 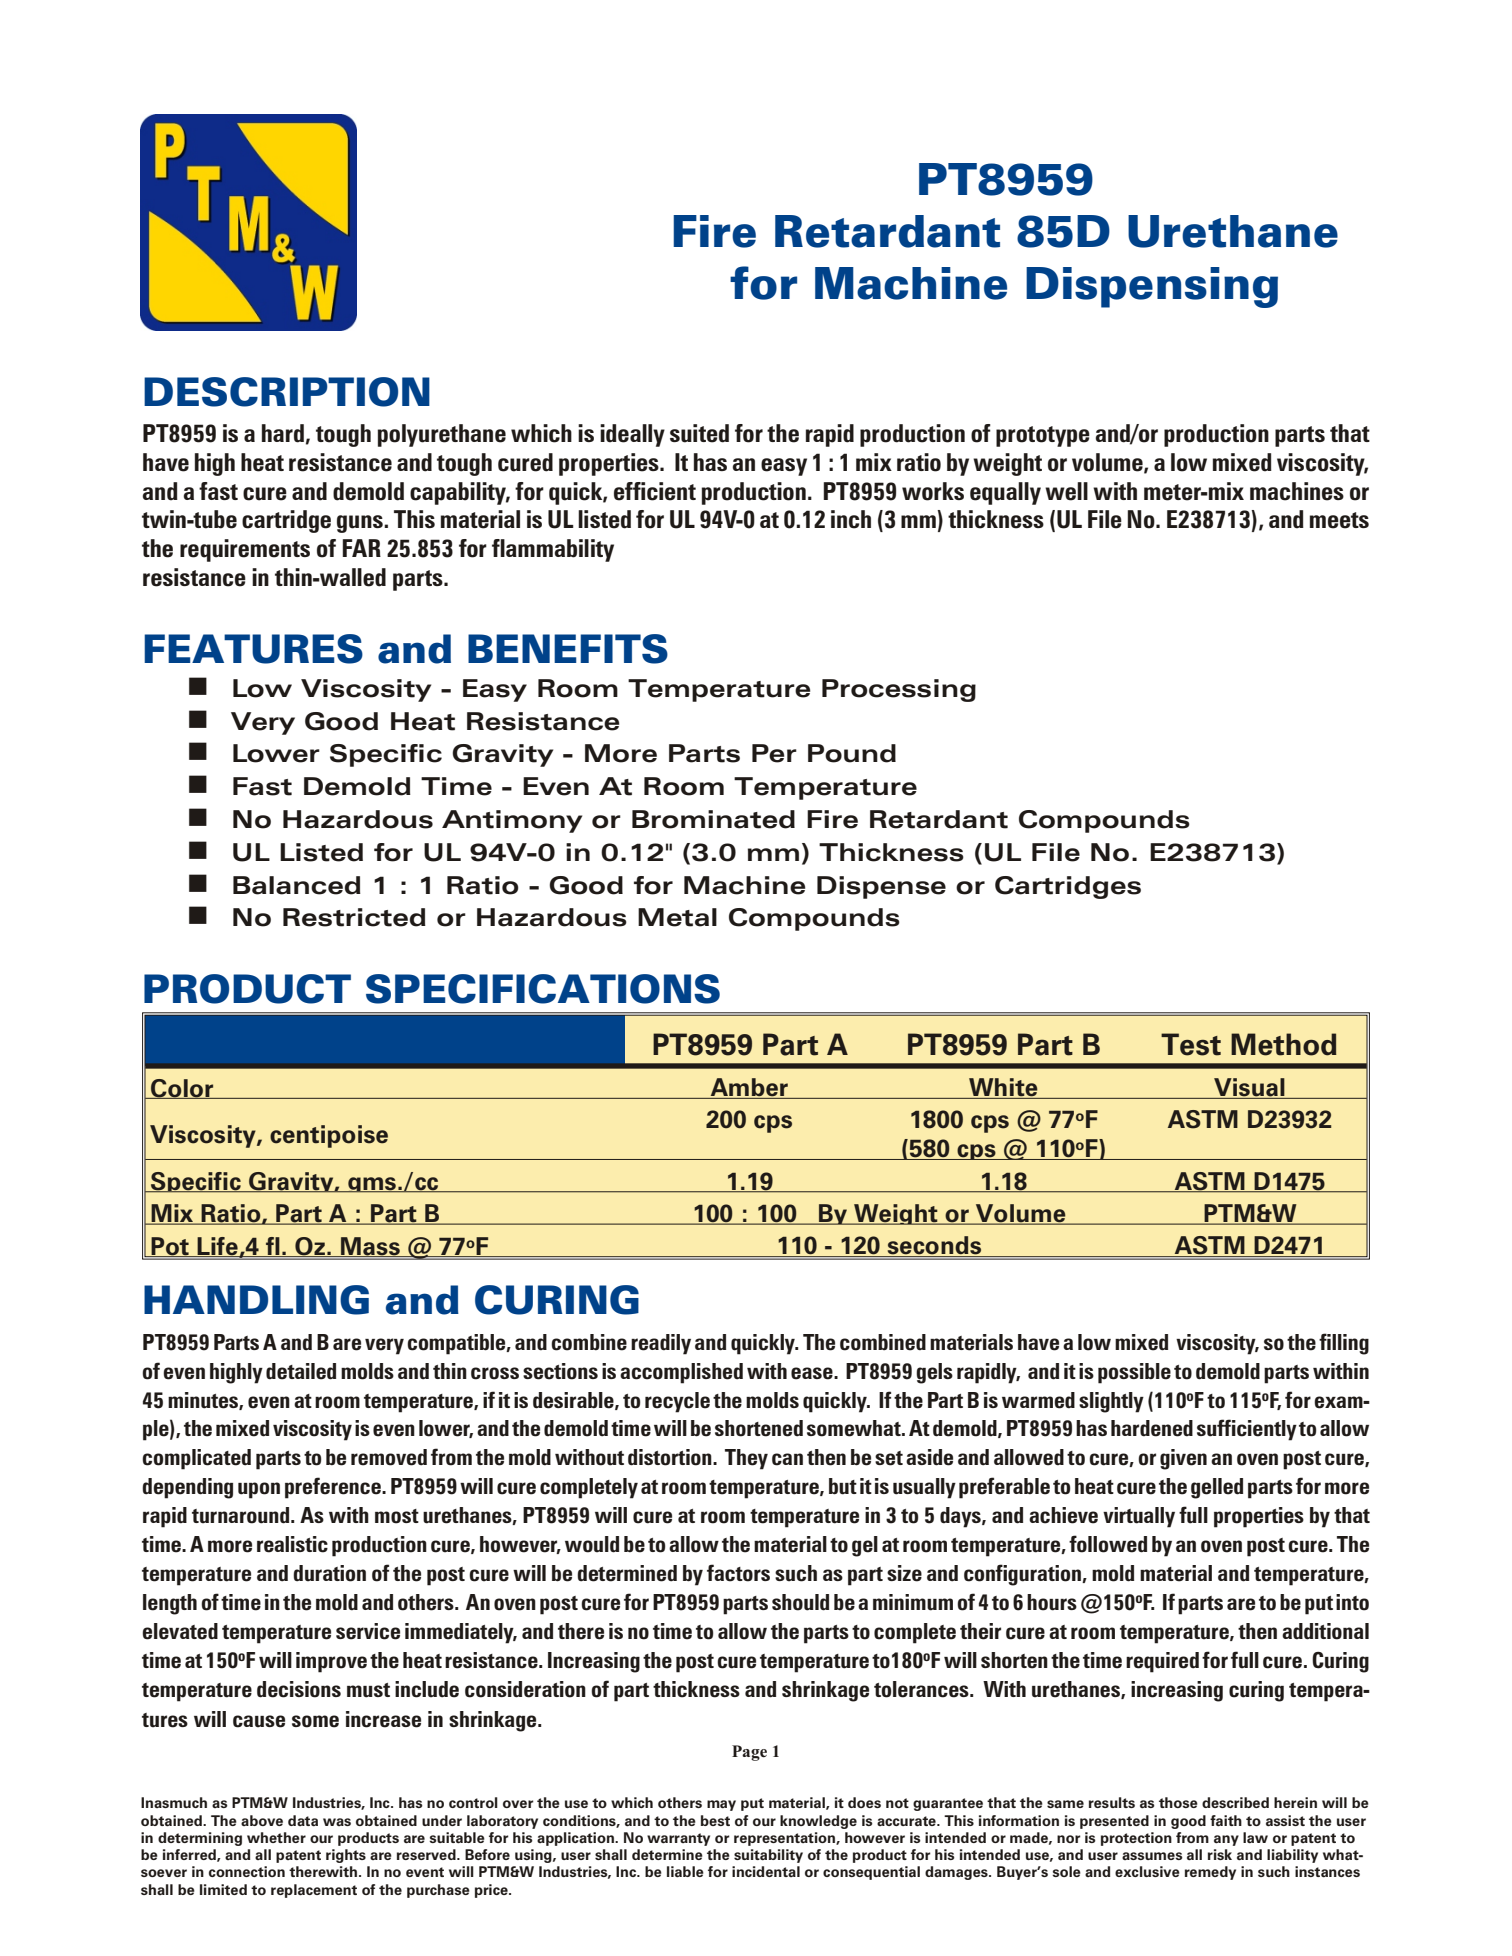 What do you see at coordinates (253, 885) in the page?
I see `Bal` at bounding box center [253, 885].
